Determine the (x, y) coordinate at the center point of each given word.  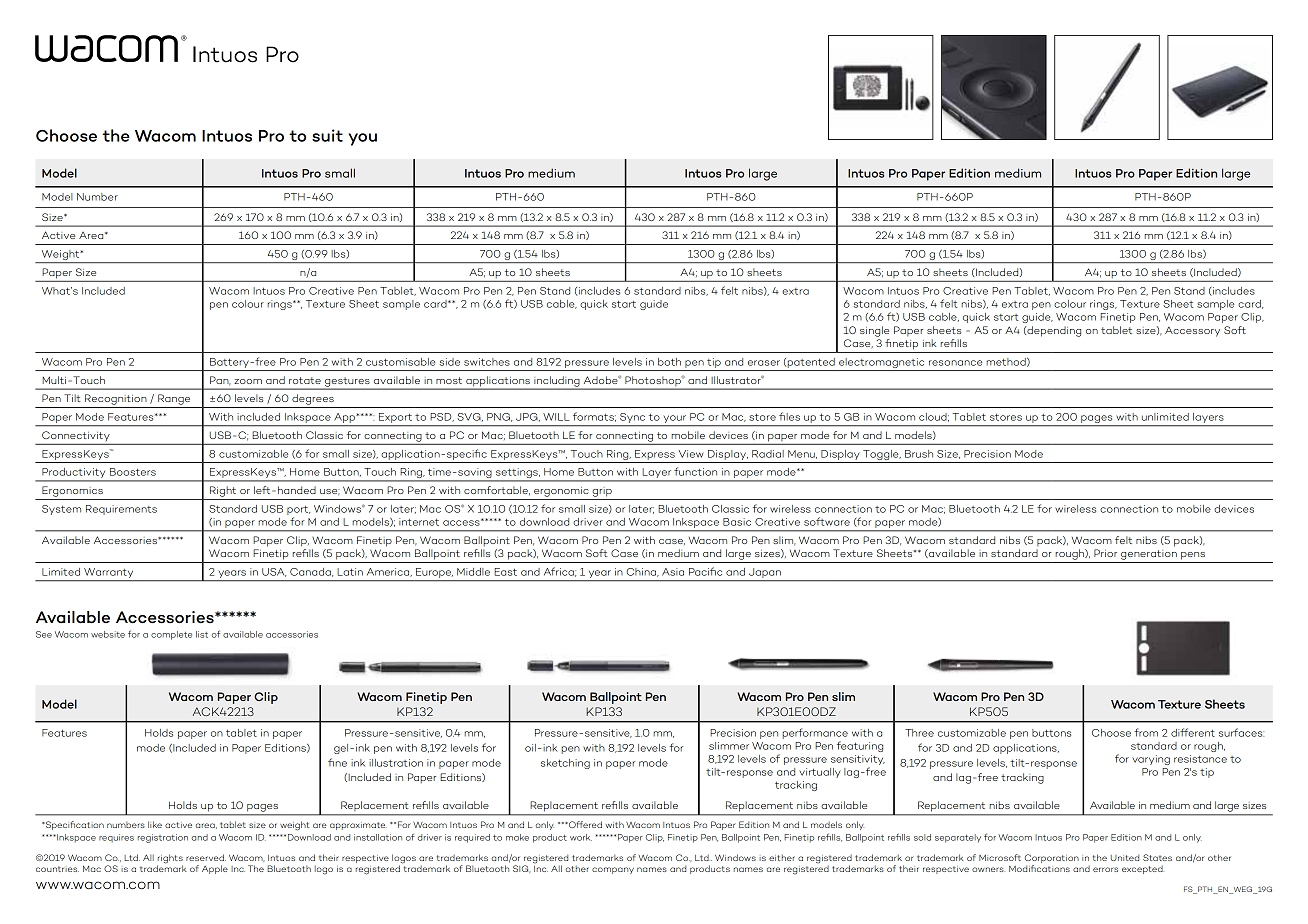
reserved (206, 857)
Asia (673, 572)
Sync (632, 419)
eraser (764, 363)
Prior (1105, 553)
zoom (248, 381)
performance (815, 733)
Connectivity (76, 436)
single (874, 331)
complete (171, 635)
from (1146, 732)
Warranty (109, 574)
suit (327, 135)
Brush (919, 454)
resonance (955, 363)
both (669, 362)
